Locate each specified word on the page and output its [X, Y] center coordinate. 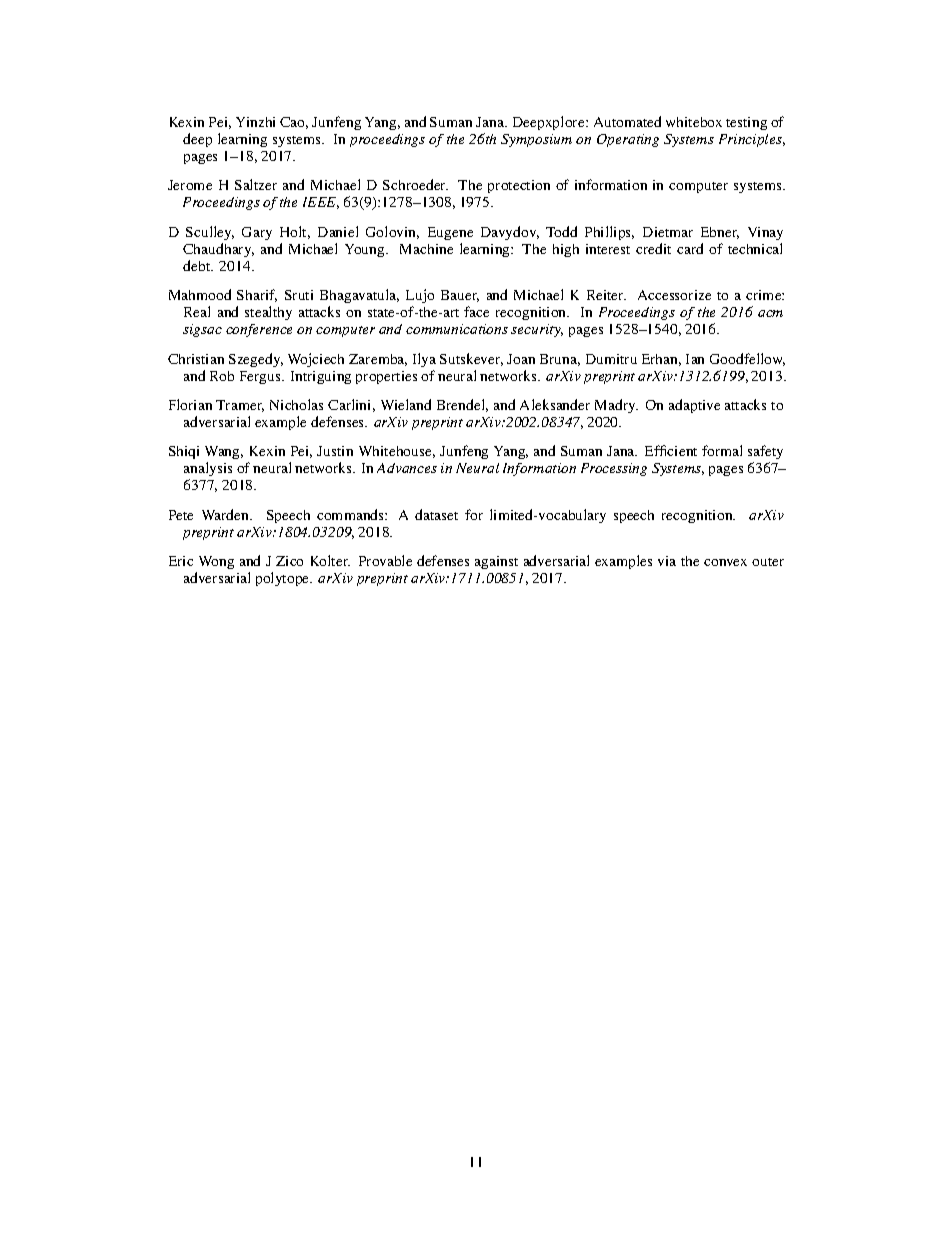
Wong [216, 562]
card [690, 248]
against [496, 562]
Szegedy [256, 360]
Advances [407, 468]
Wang [224, 454]
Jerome [190, 185]
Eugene [450, 233]
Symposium [536, 140]
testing [746, 123]
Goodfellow [747, 359]
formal [722, 450]
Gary [257, 233]
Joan [521, 359]
